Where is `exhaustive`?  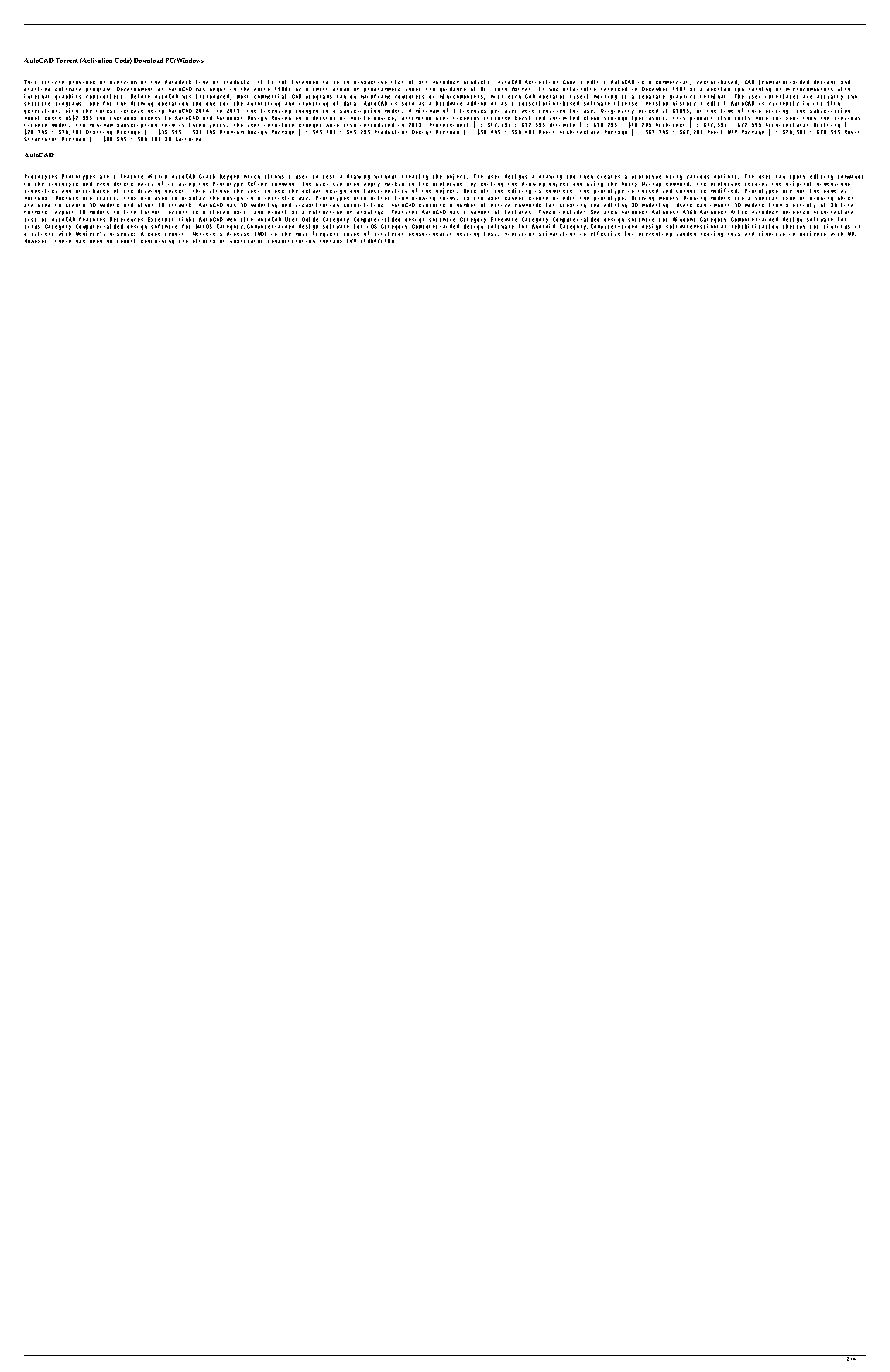
exhaustive is located at coordinates (370, 82).
